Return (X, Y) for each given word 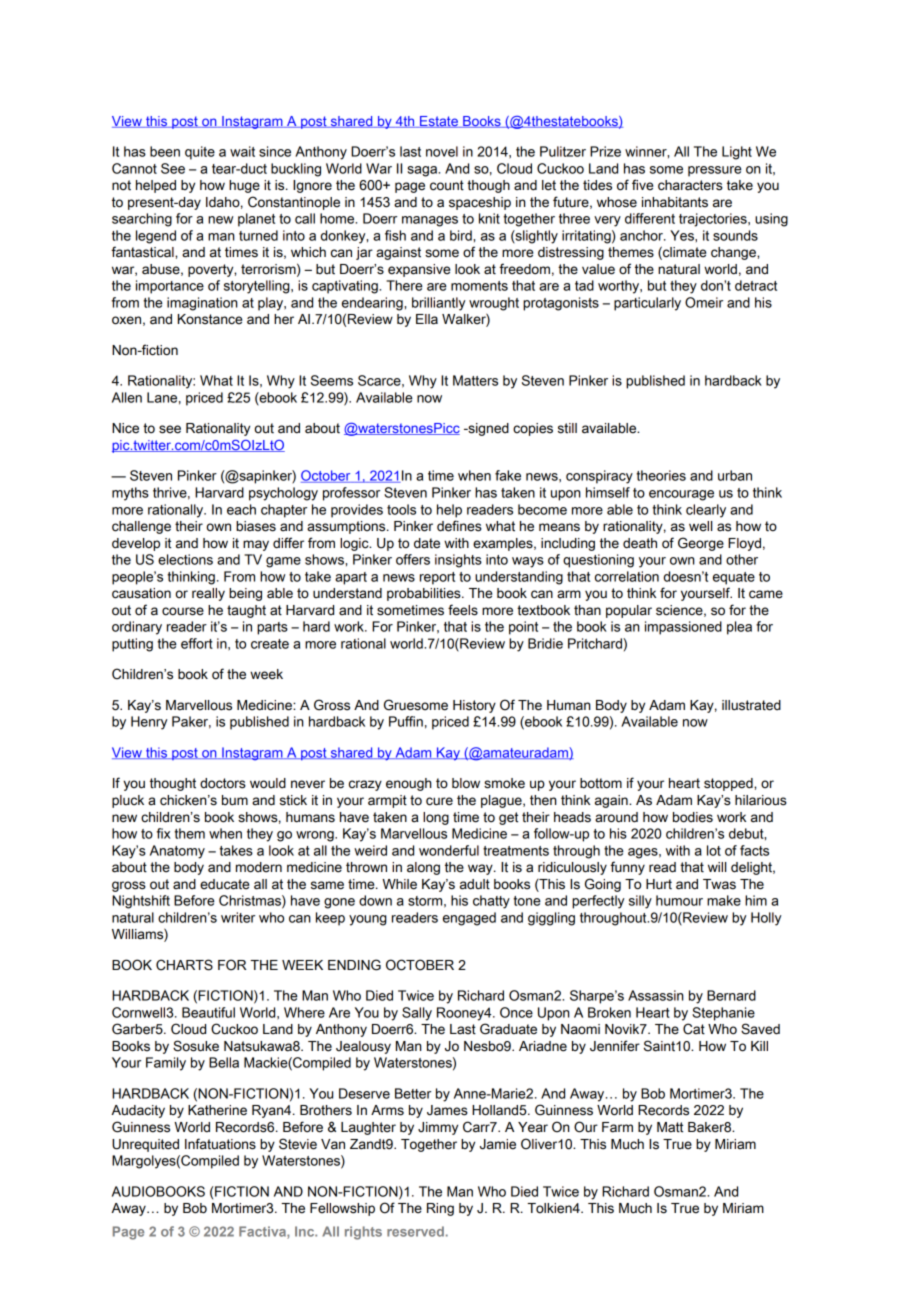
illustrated (751, 705)
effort (197, 643)
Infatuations (220, 1144)
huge (244, 186)
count (447, 185)
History (474, 706)
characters (690, 185)
